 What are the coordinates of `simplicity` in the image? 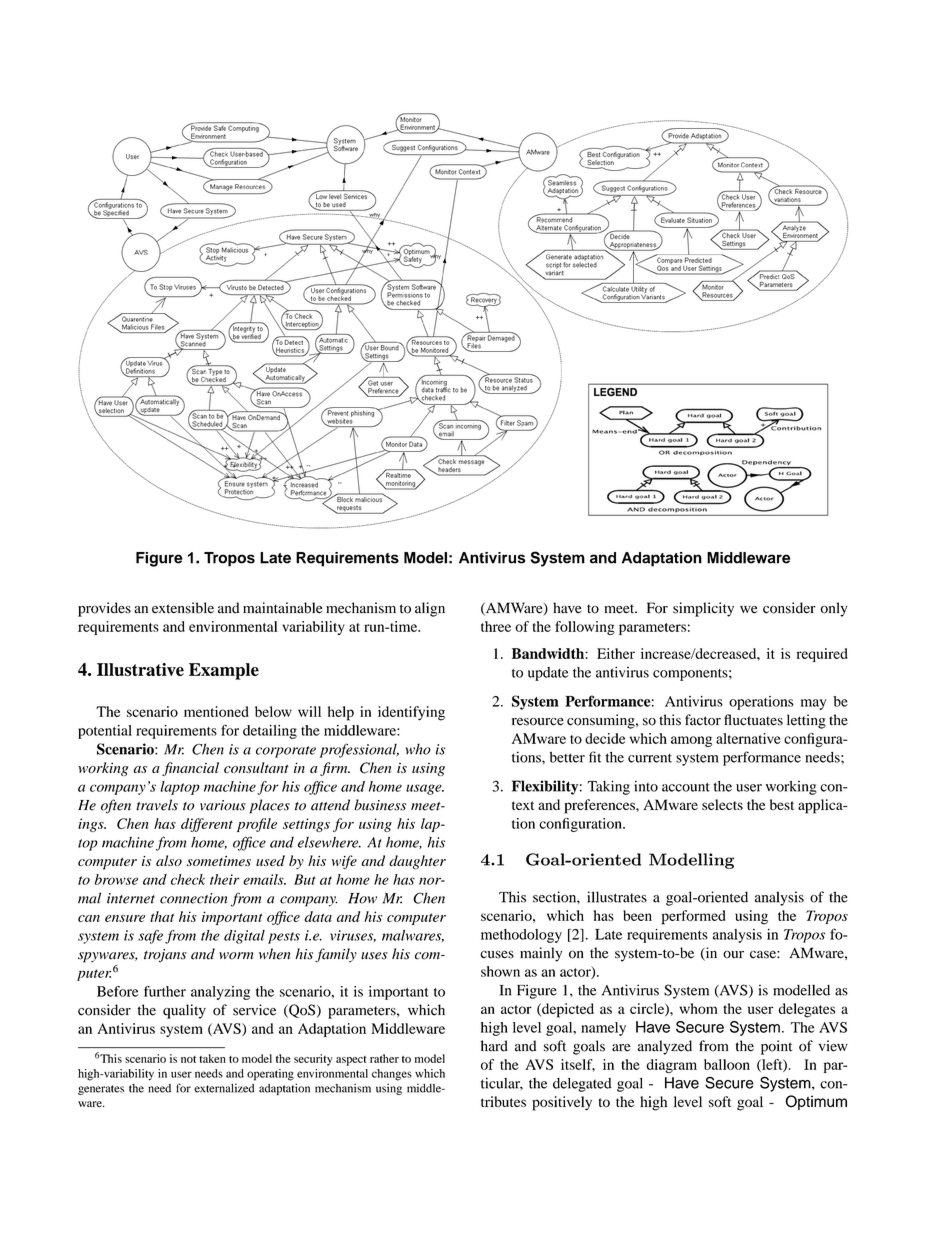 It's located at (703, 609).
